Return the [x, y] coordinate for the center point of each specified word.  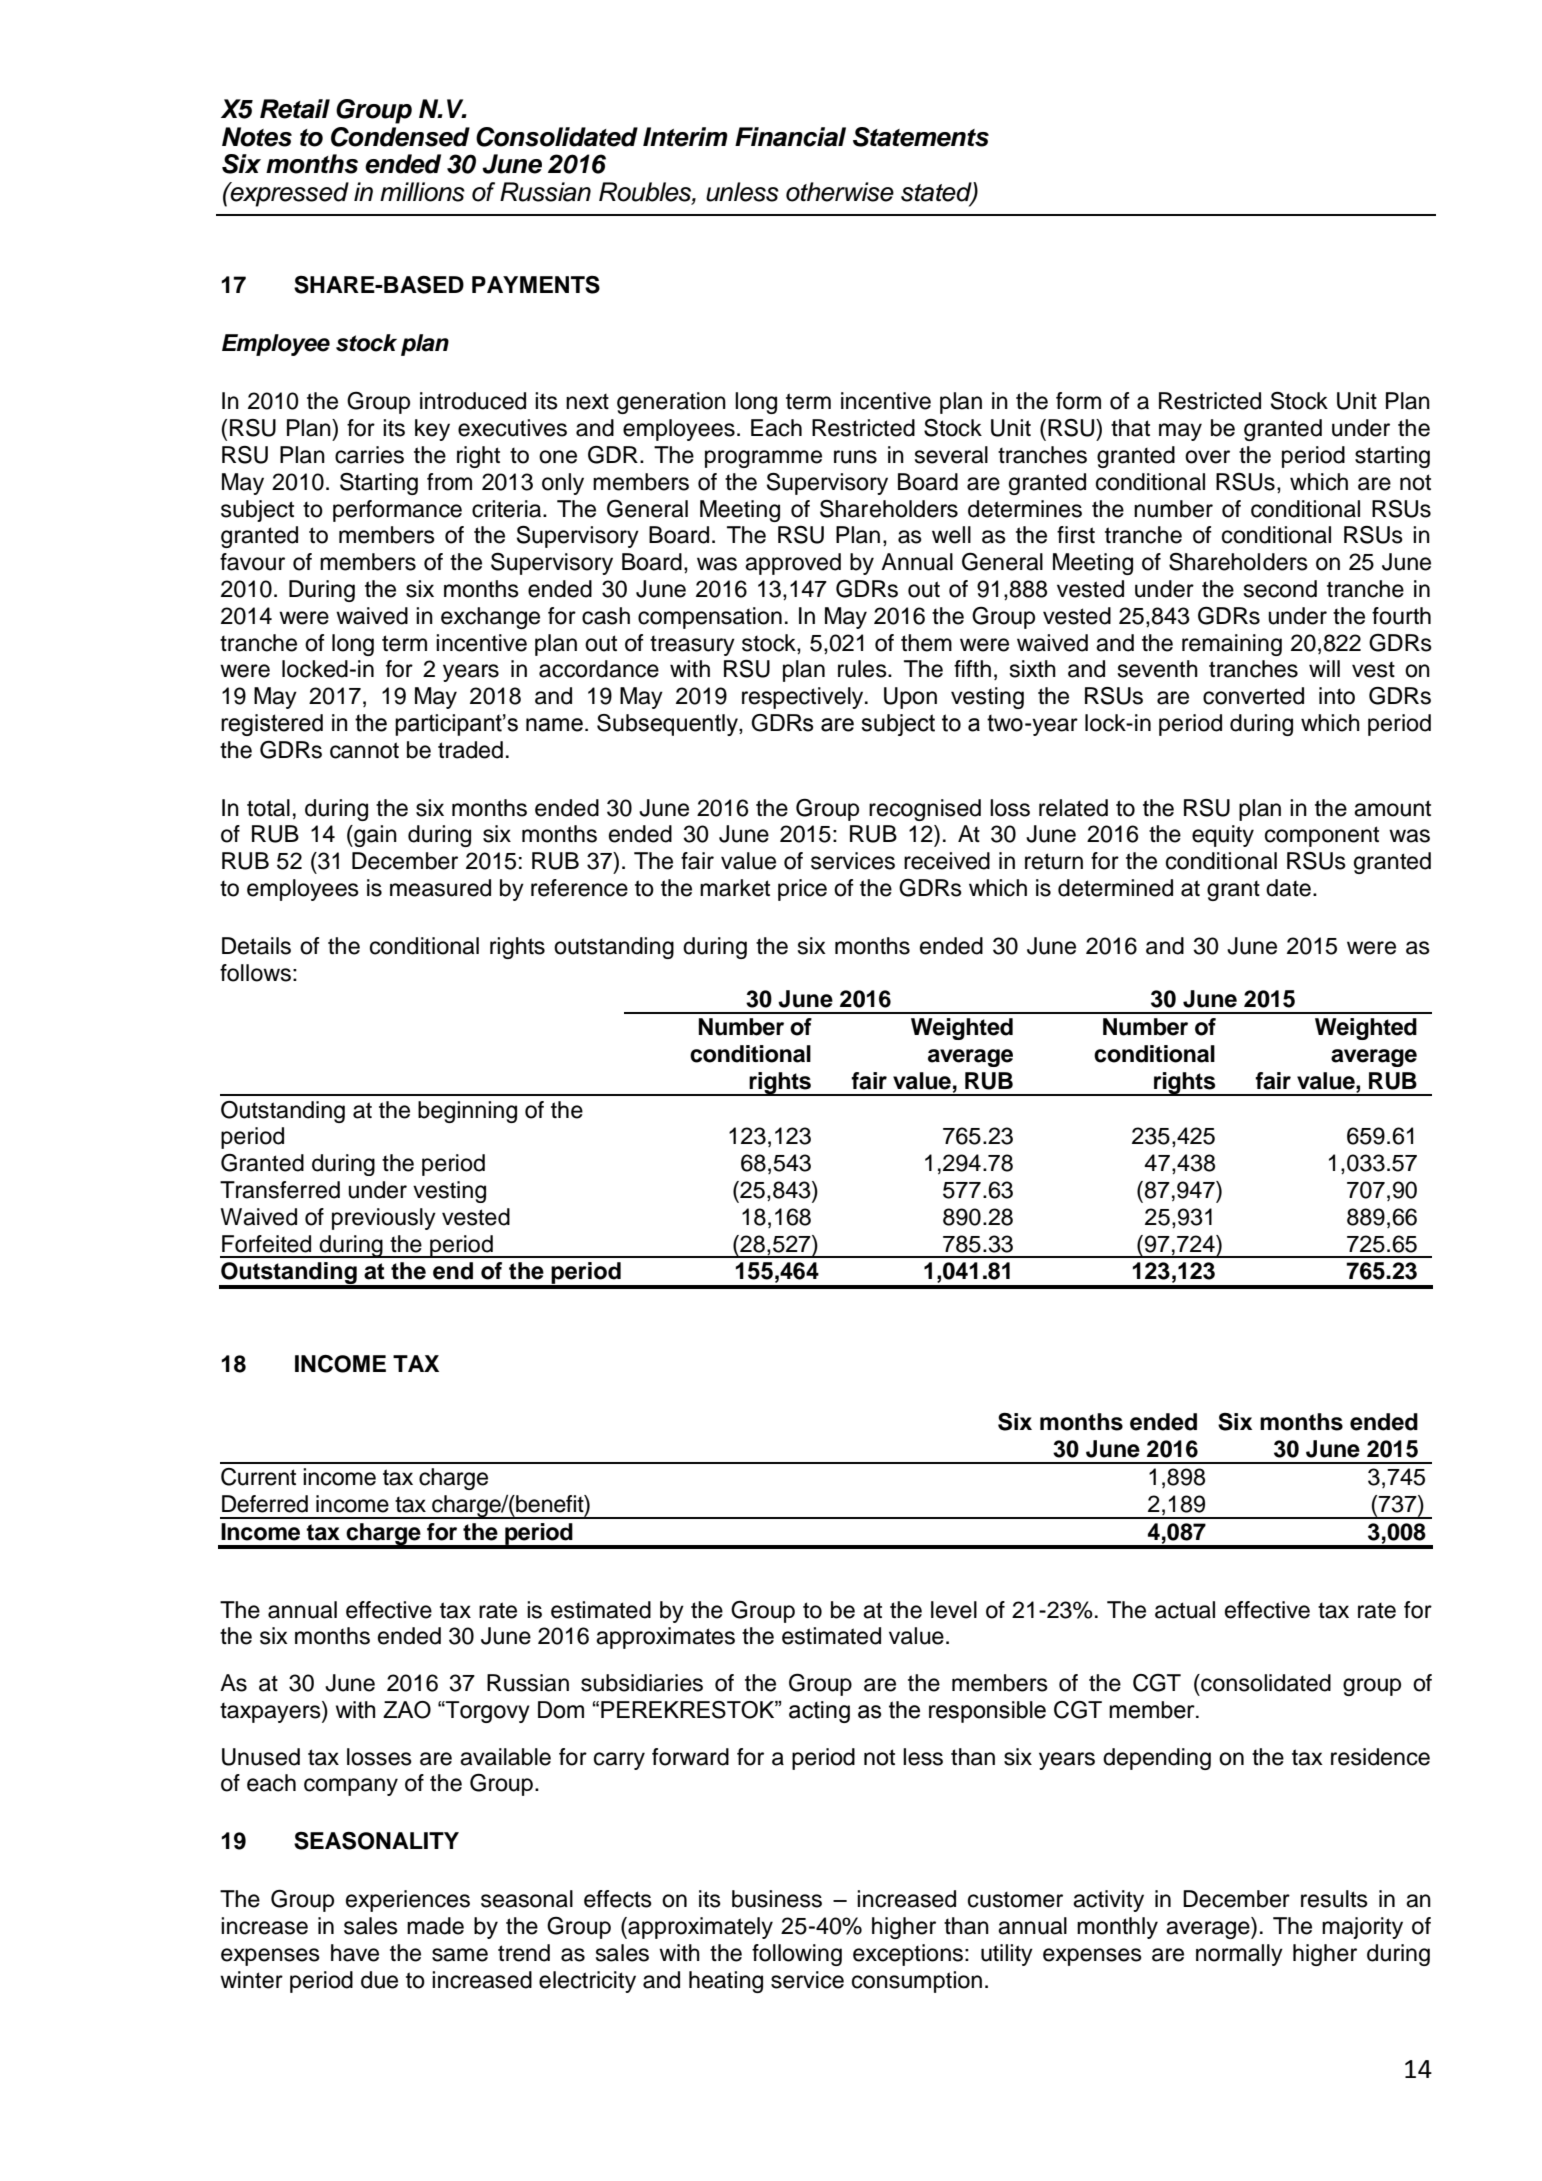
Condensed [400, 137]
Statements [921, 137]
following [797, 1955]
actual [1185, 1610]
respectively [804, 698]
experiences [408, 1901]
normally [1239, 1955]
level [954, 1610]
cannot [364, 750]
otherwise [840, 192]
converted [1253, 696]
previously [384, 1219]
